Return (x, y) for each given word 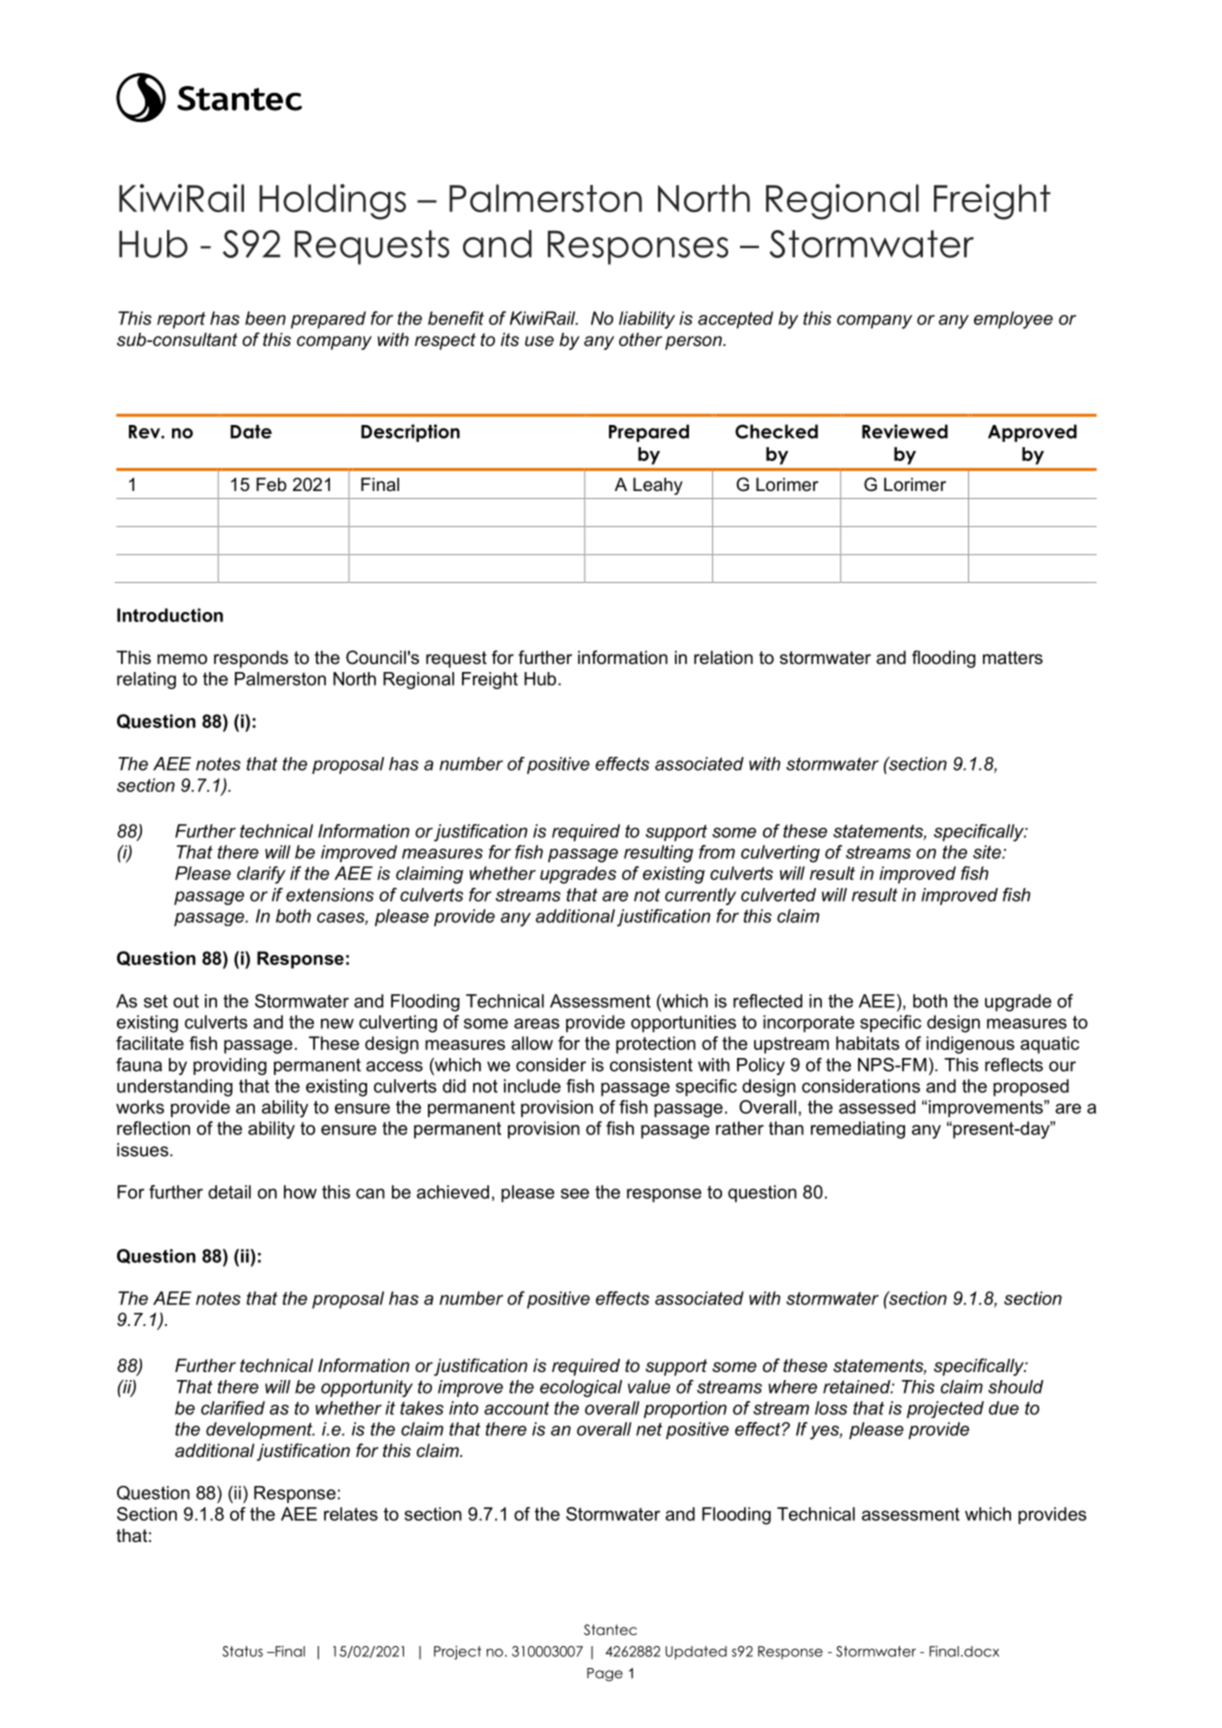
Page (605, 1674)
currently (700, 896)
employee (1013, 320)
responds (251, 659)
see (575, 1193)
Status (242, 1651)
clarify (261, 875)
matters (1013, 657)
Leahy (658, 486)
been (265, 318)
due (1004, 1408)
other (640, 339)
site (988, 852)
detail (229, 1192)
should (1015, 1387)
